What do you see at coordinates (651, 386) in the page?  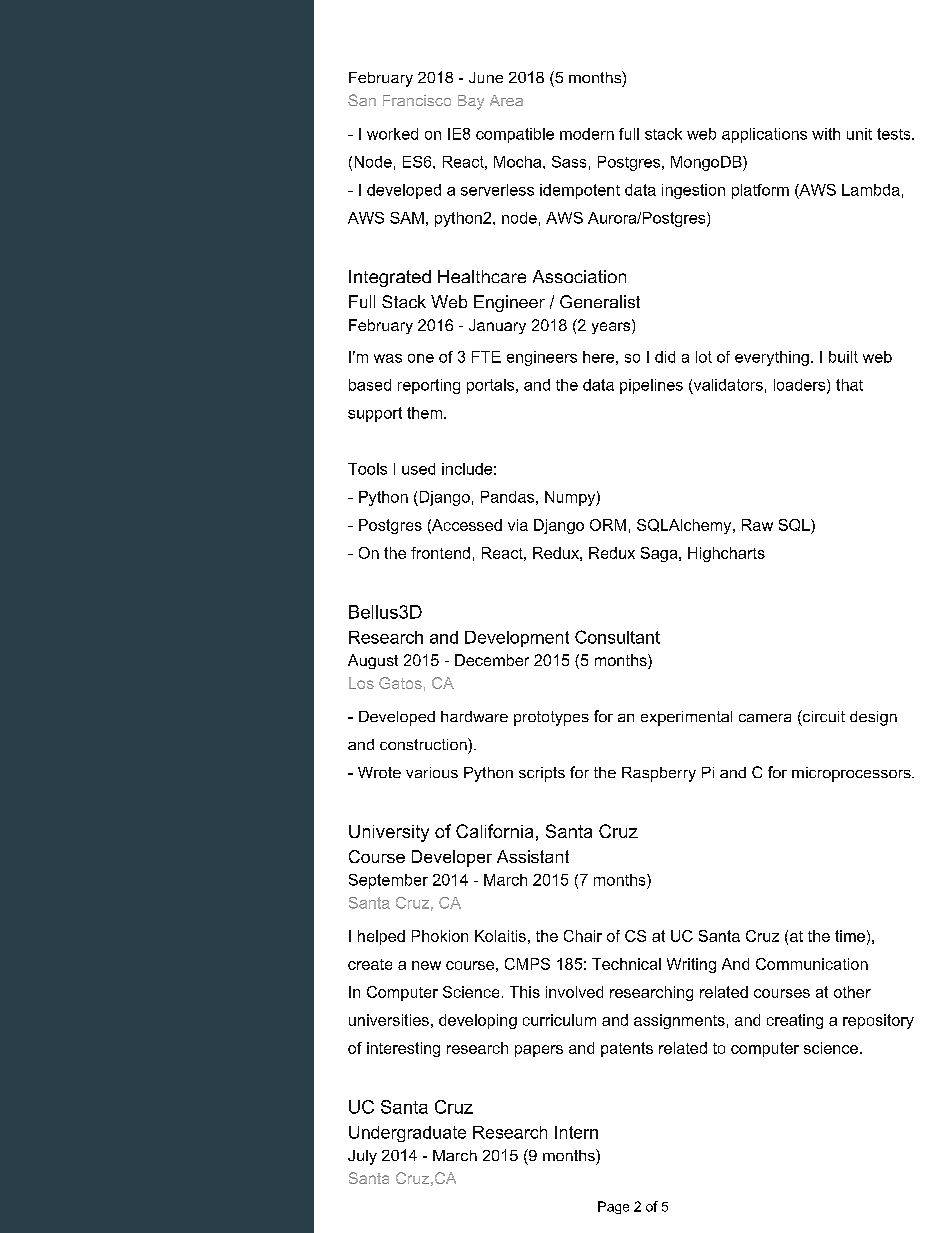 I see `pipelines` at bounding box center [651, 386].
